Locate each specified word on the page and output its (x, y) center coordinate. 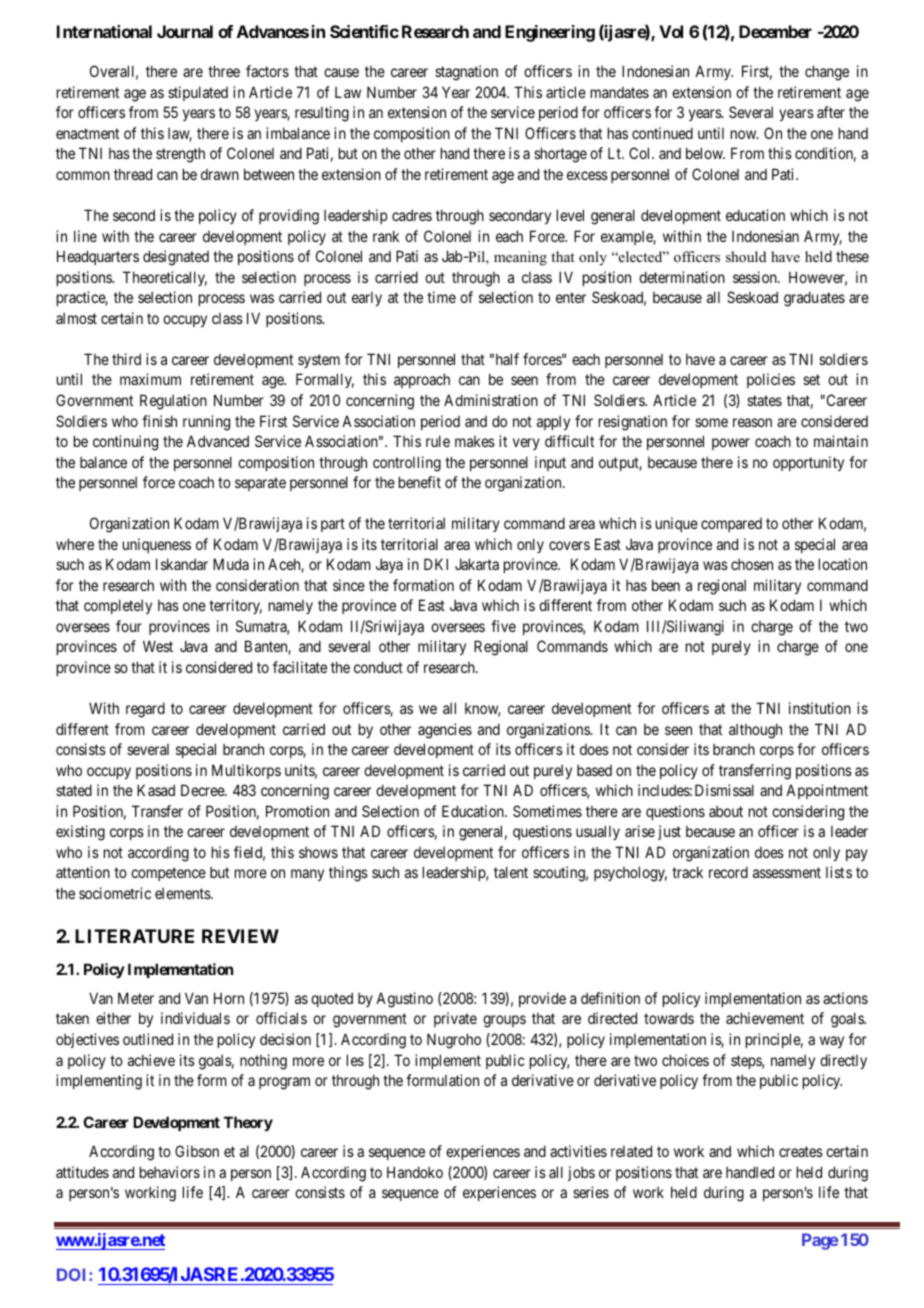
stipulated (198, 93)
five (503, 626)
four (129, 626)
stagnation (466, 73)
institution (820, 708)
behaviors (170, 1172)
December (775, 31)
